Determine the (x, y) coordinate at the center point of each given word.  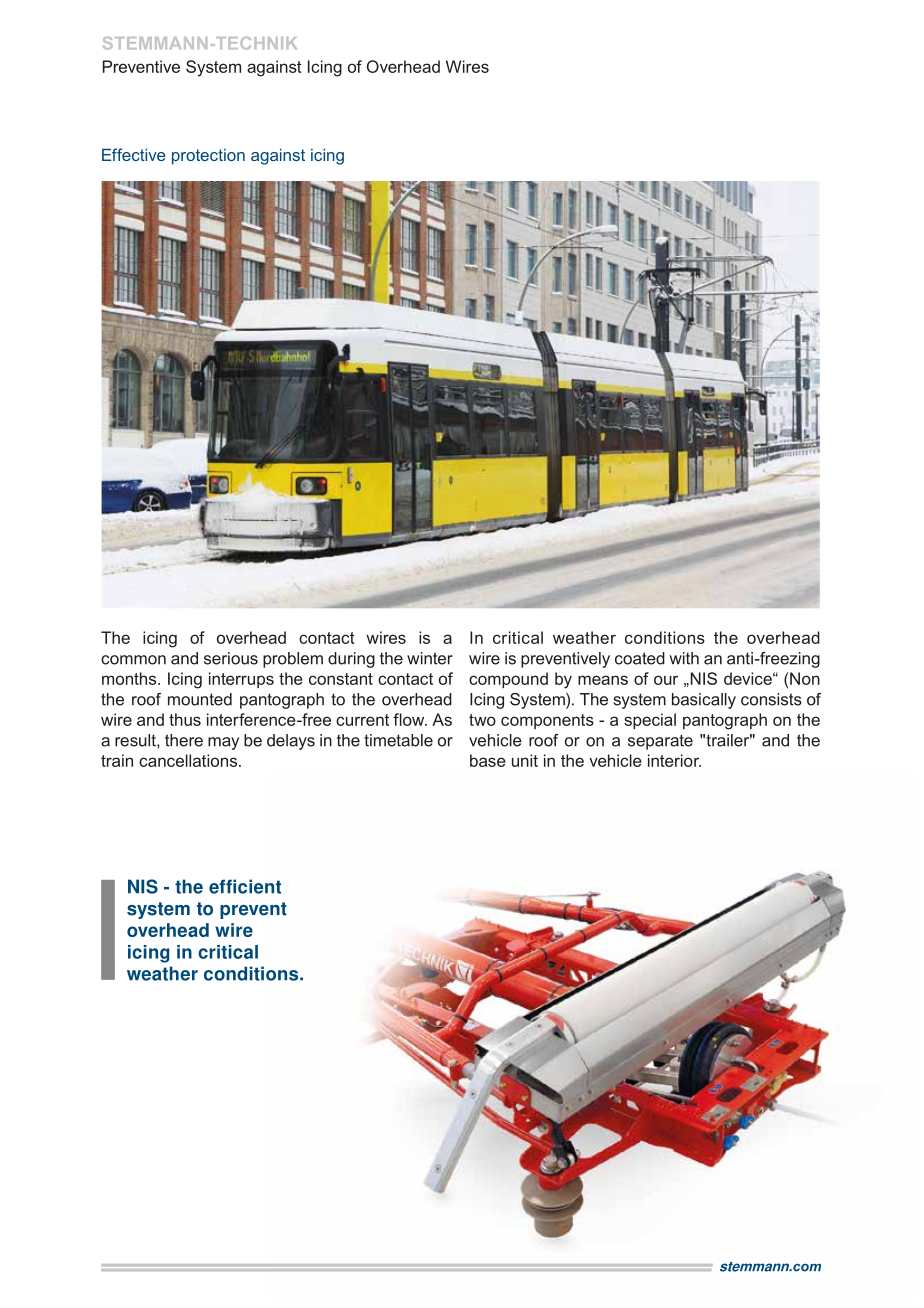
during (351, 660)
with (684, 658)
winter (430, 658)
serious (231, 658)
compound (508, 680)
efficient (245, 886)
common (133, 660)
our (666, 680)
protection (208, 157)
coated (640, 658)
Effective (134, 154)
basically (704, 701)
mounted (200, 699)
